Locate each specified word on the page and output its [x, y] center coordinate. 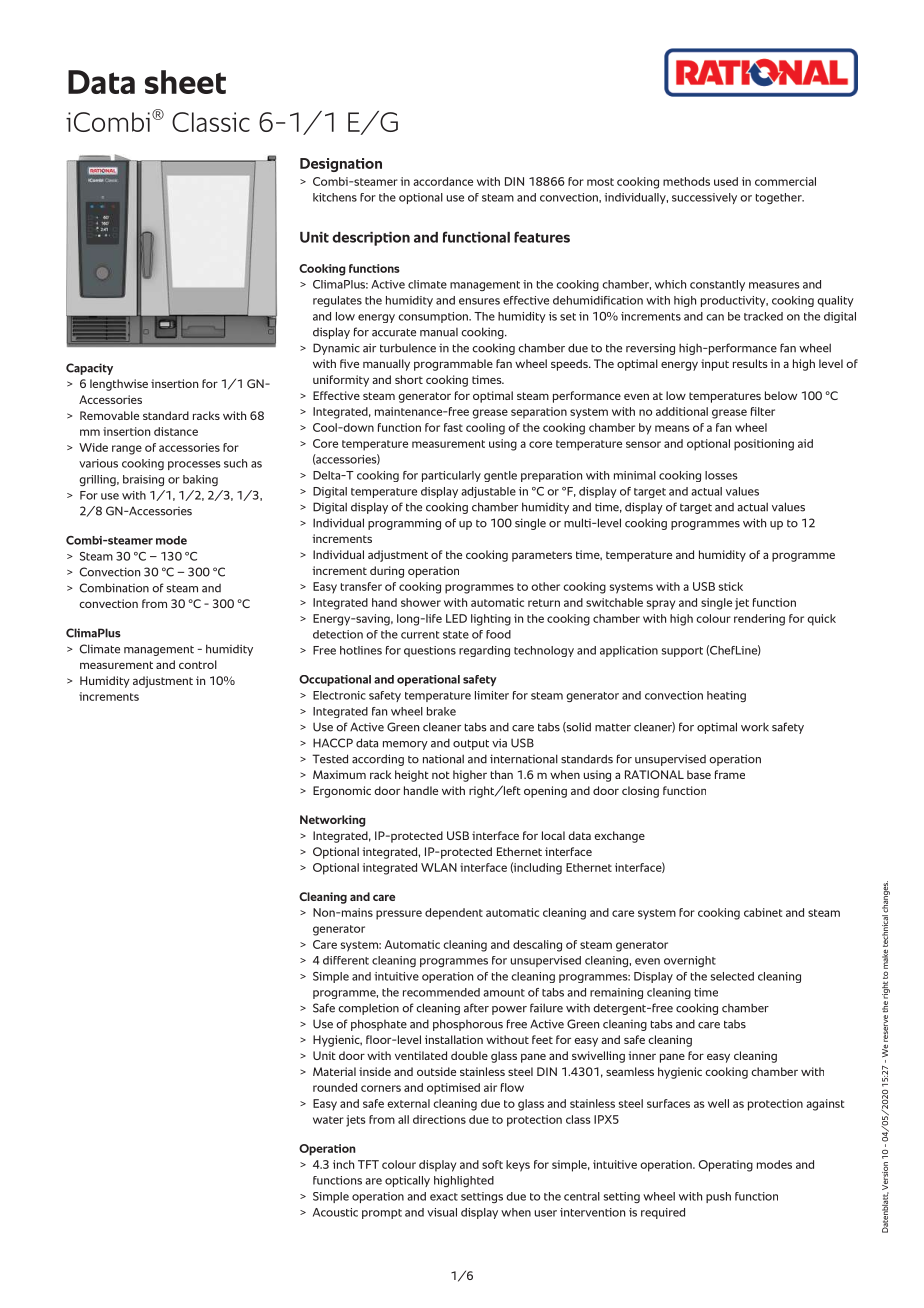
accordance [443, 181]
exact [444, 1197]
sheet [185, 82]
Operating [725, 1166]
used [726, 181]
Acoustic [335, 1212]
